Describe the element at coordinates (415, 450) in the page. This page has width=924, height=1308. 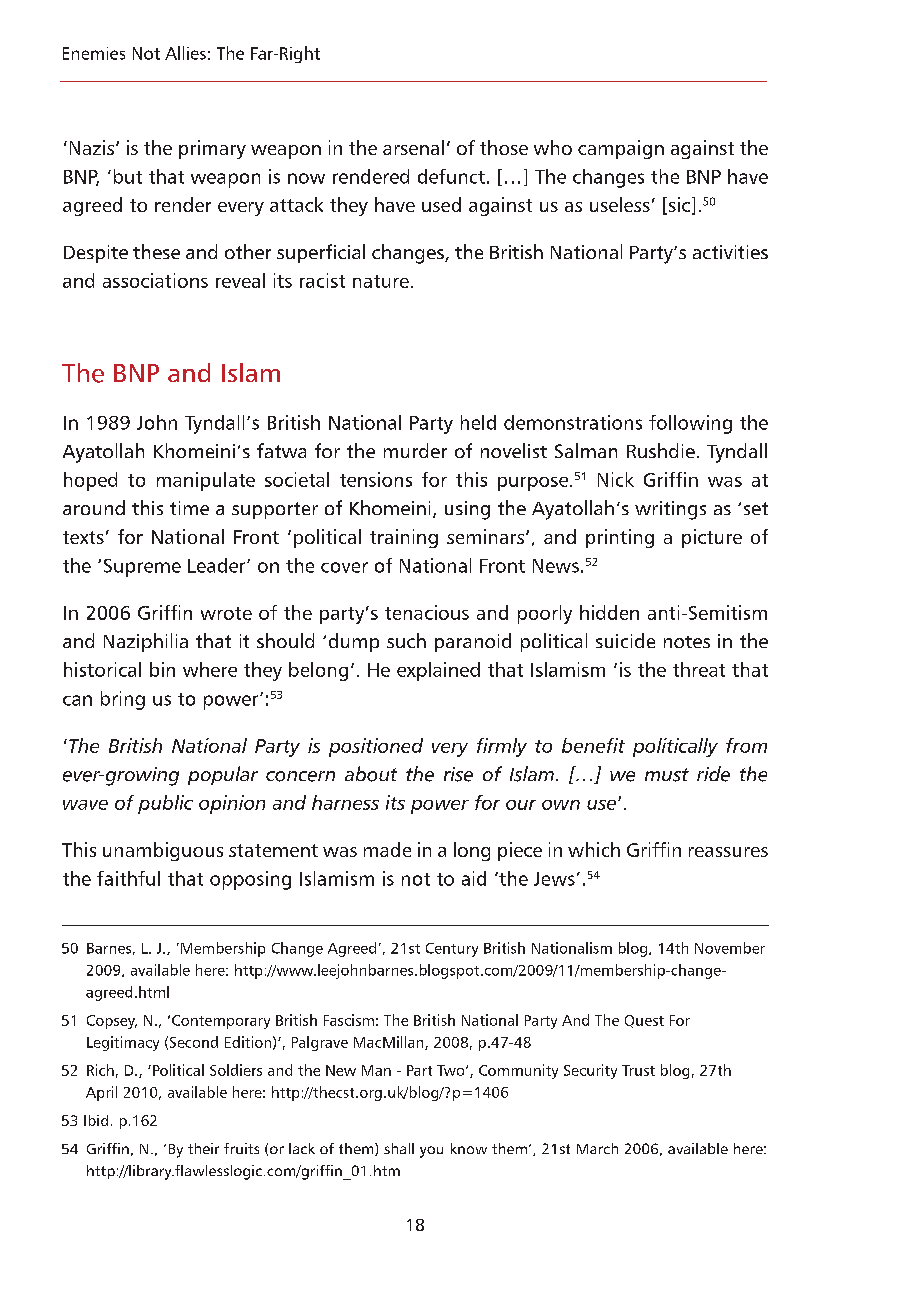
I see `murder` at that location.
